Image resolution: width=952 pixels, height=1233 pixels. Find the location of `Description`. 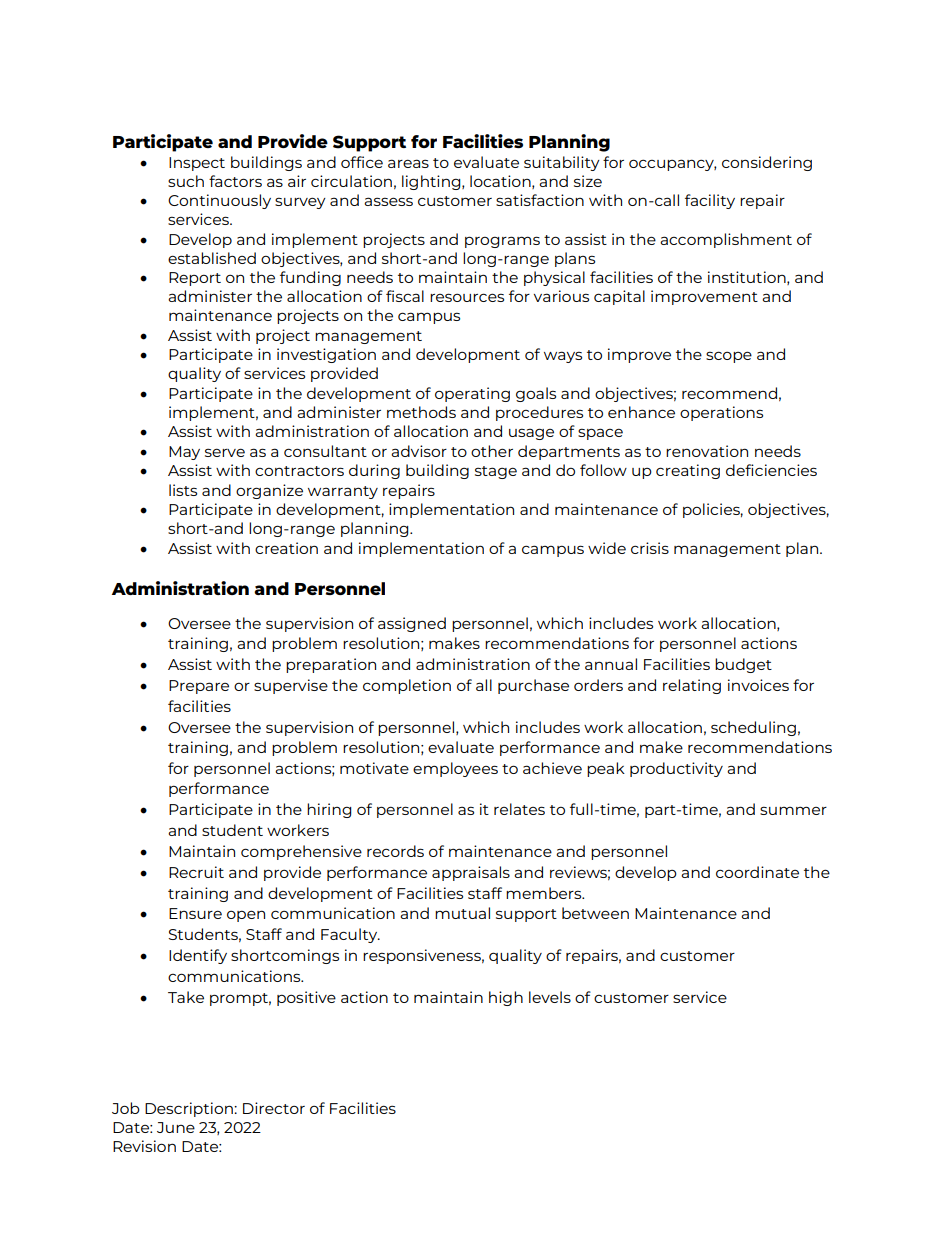

Description is located at coordinates (190, 1109).
